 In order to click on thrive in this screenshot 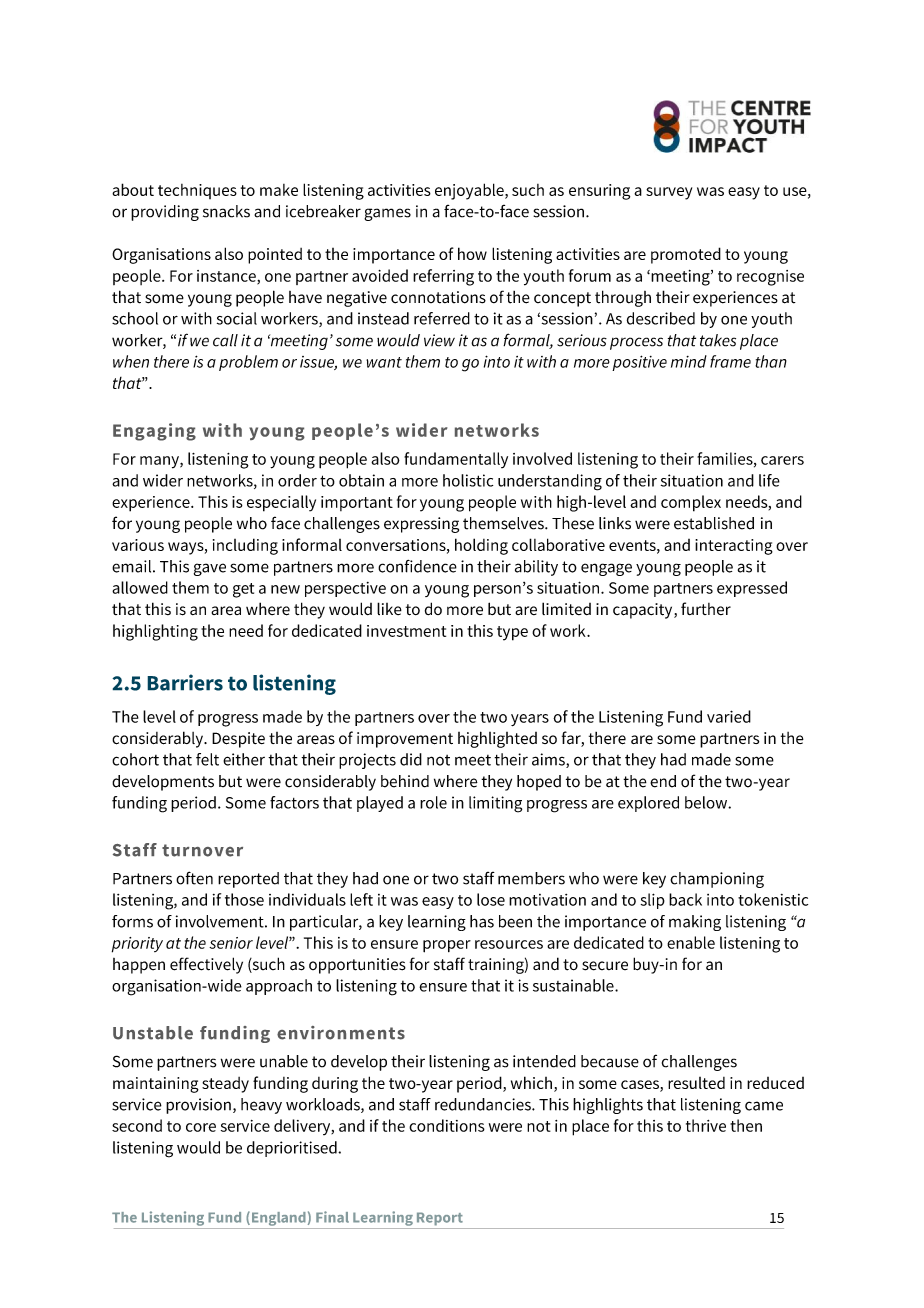, I will do `click(706, 1125)`.
